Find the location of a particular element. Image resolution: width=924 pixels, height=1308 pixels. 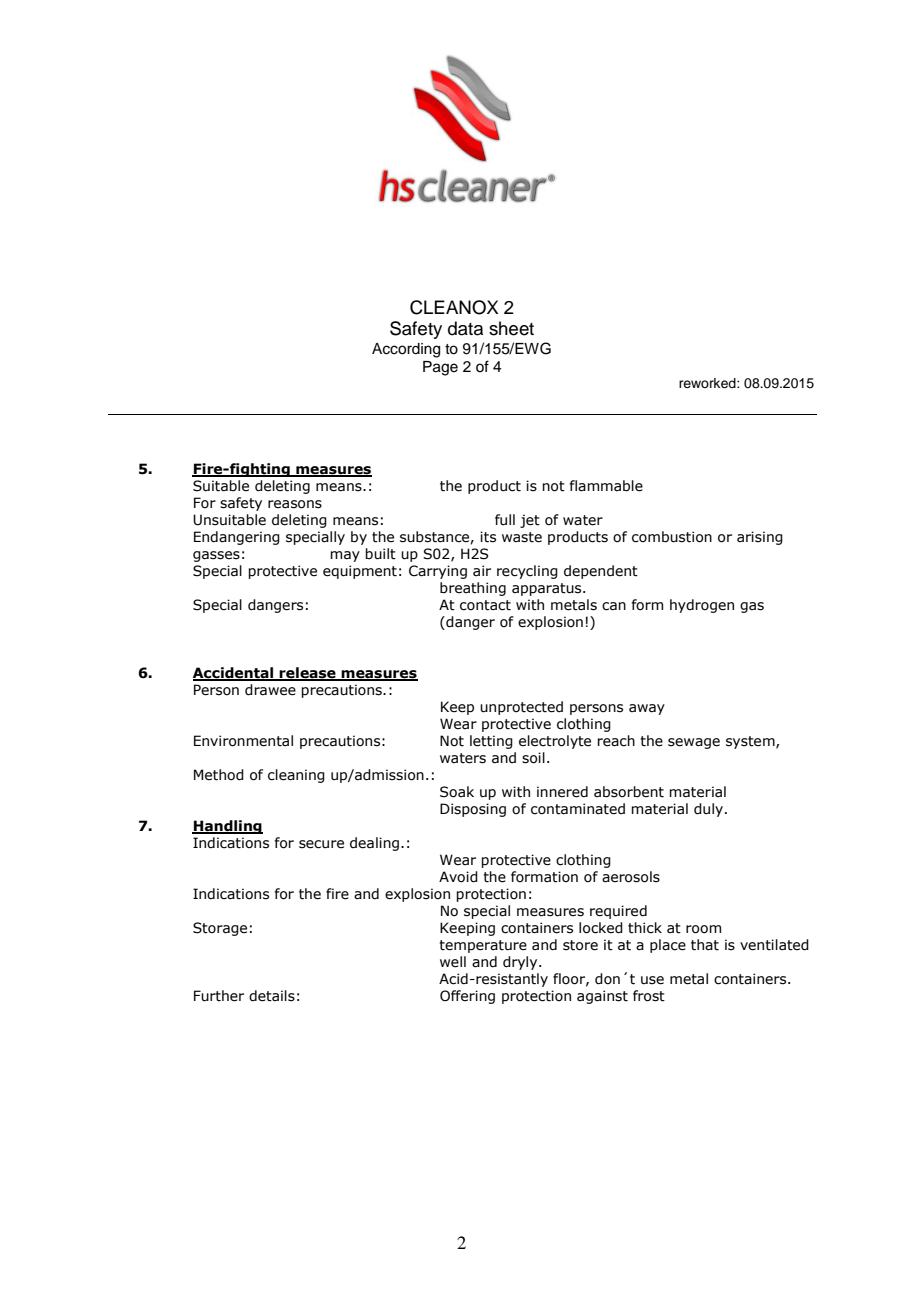

release is located at coordinates (308, 674).
